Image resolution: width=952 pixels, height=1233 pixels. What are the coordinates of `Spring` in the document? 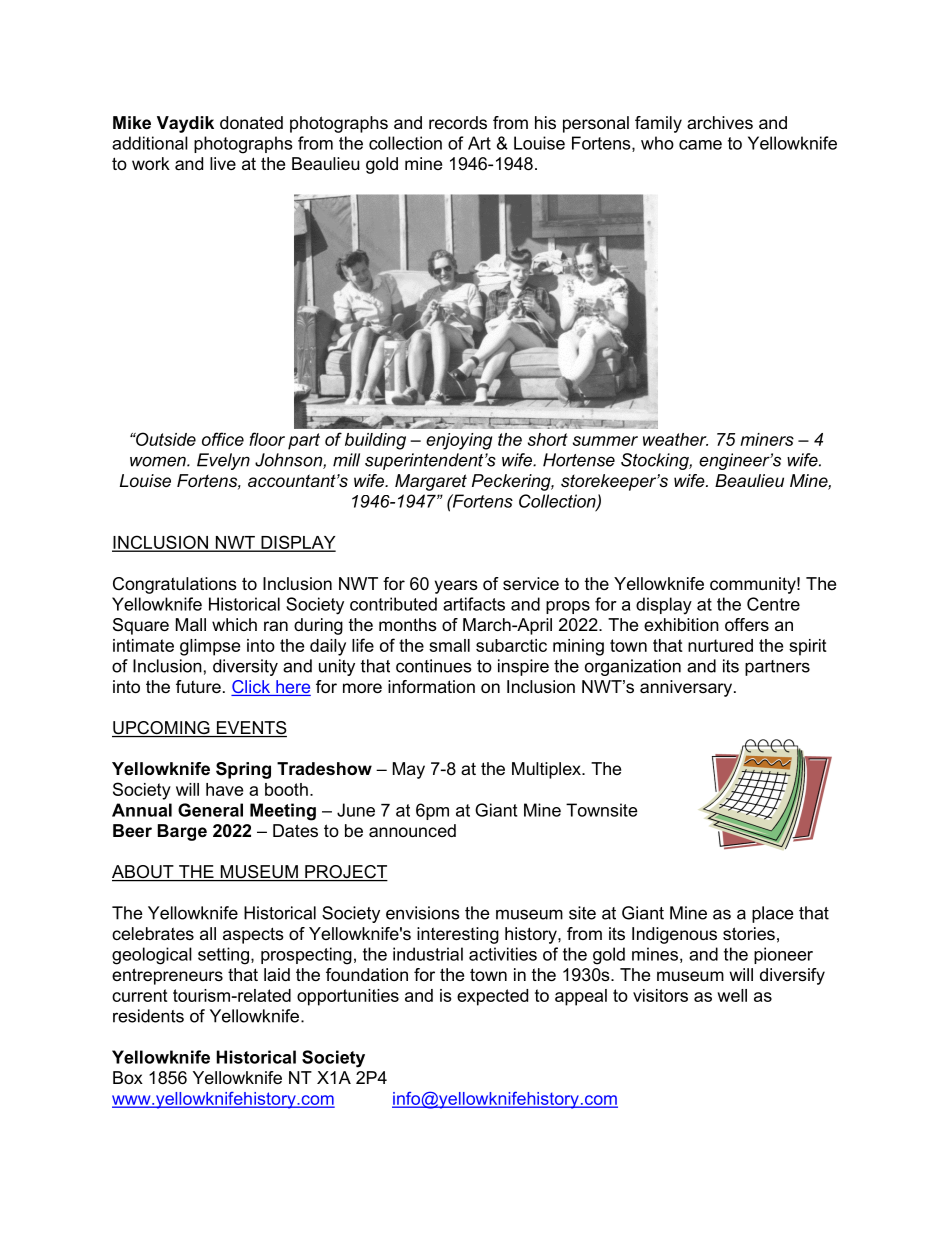 It's located at (243, 770).
